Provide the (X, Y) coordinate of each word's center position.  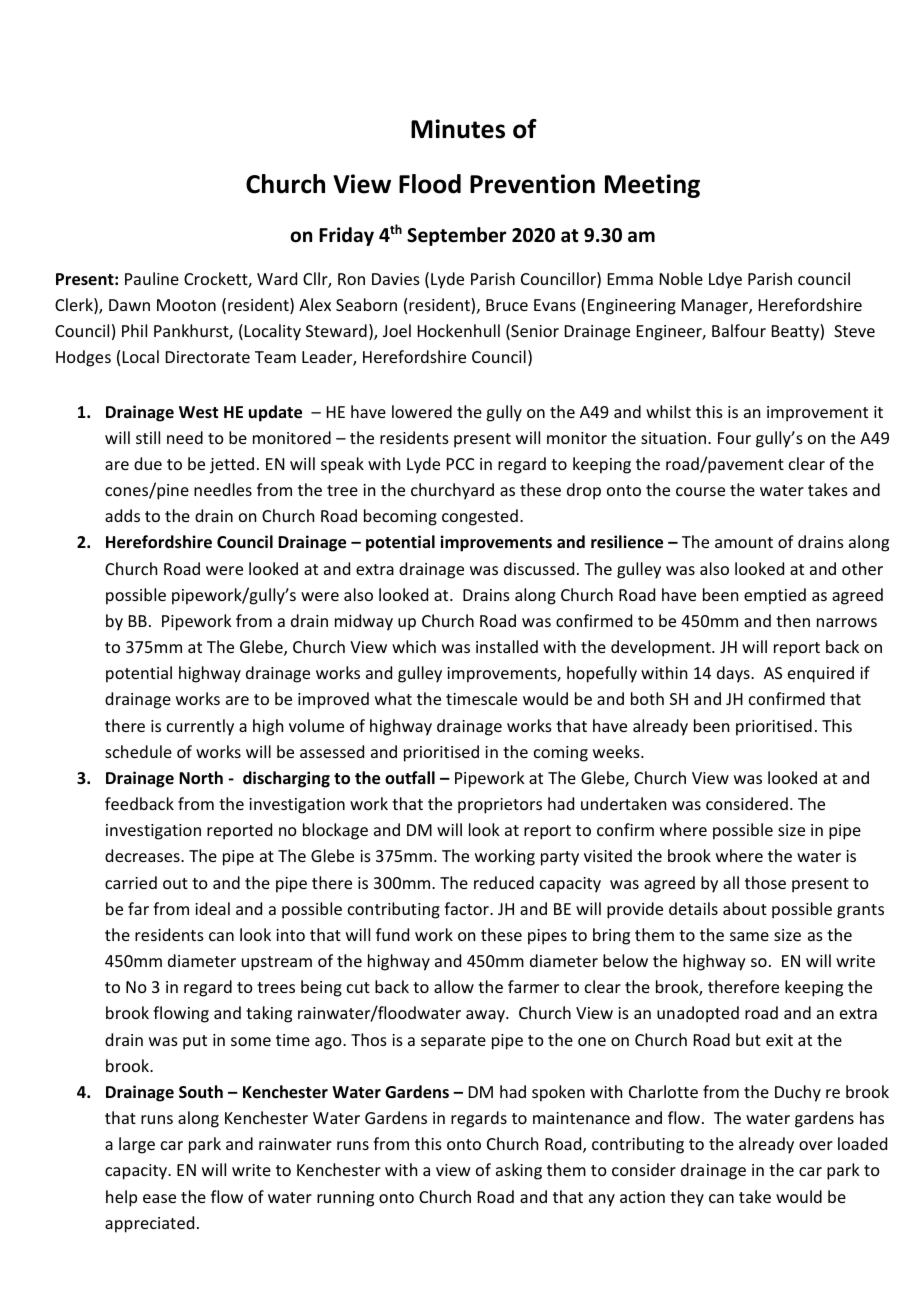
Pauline (152, 278)
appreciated (149, 1224)
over (816, 1145)
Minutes (458, 129)
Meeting (652, 186)
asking (519, 1171)
